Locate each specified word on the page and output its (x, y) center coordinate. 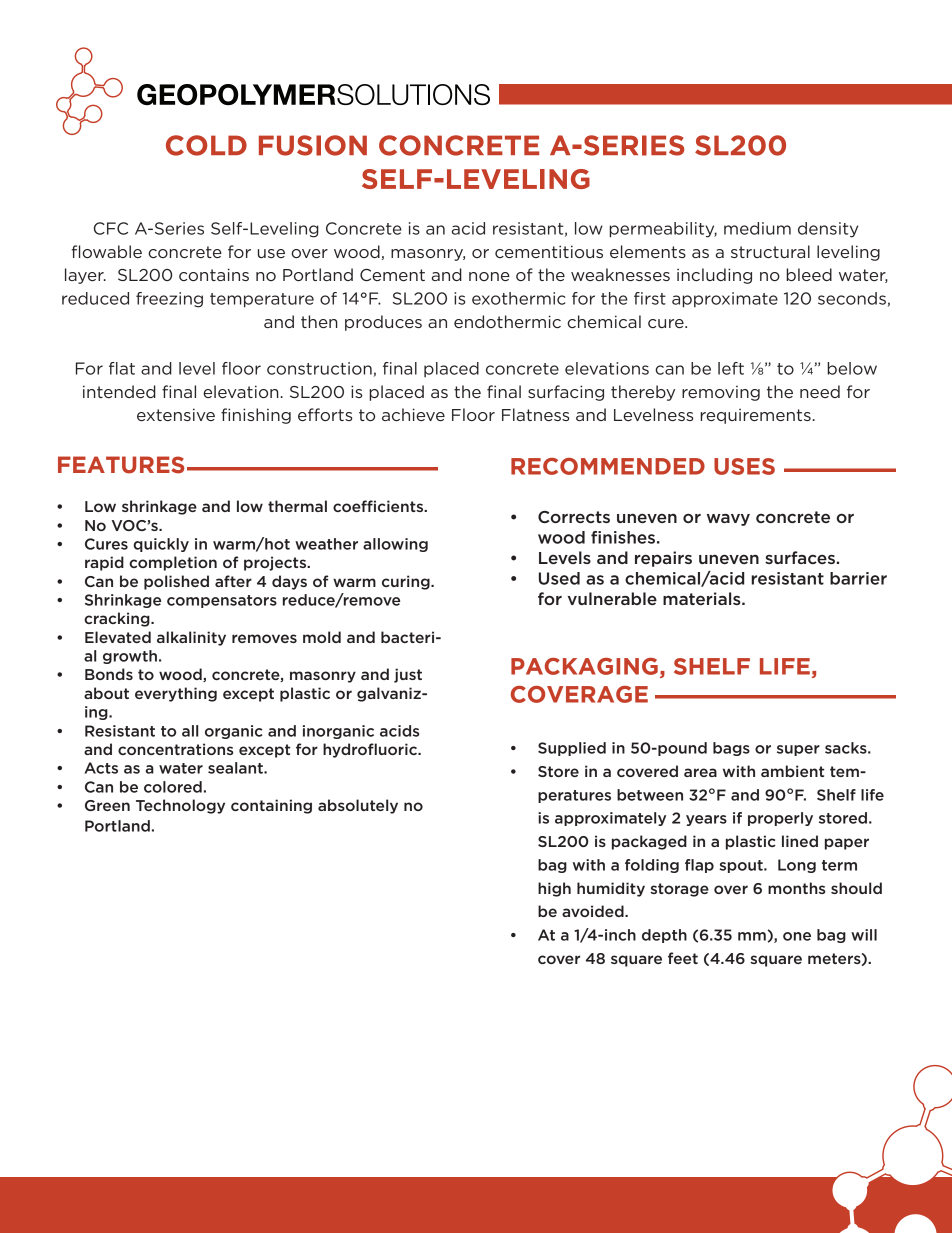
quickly (161, 545)
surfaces (800, 557)
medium (757, 228)
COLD (206, 145)
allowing (395, 545)
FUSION (313, 145)
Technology (180, 806)
